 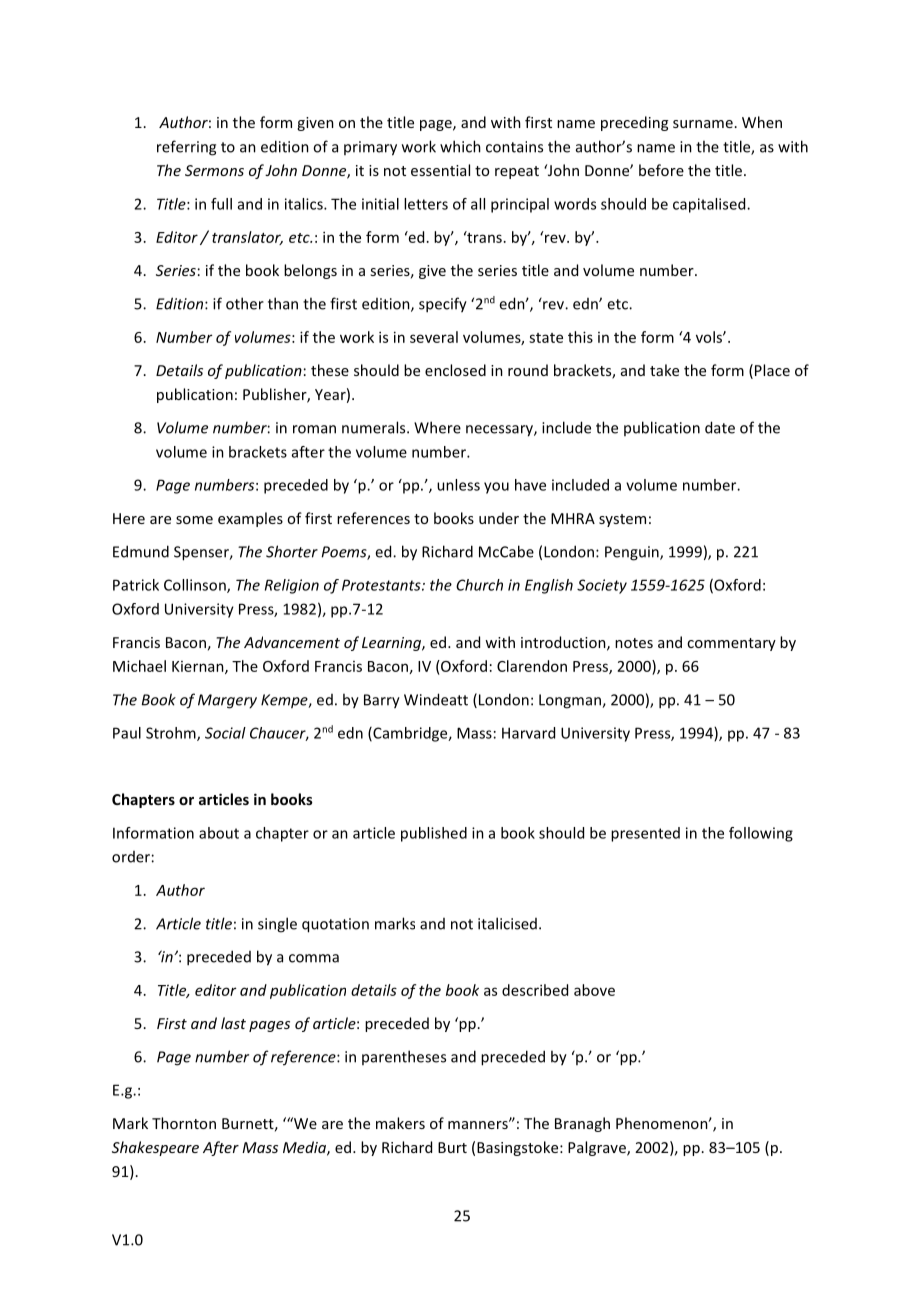 What do you see at coordinates (434, 834) in the screenshot?
I see `published` at bounding box center [434, 834].
